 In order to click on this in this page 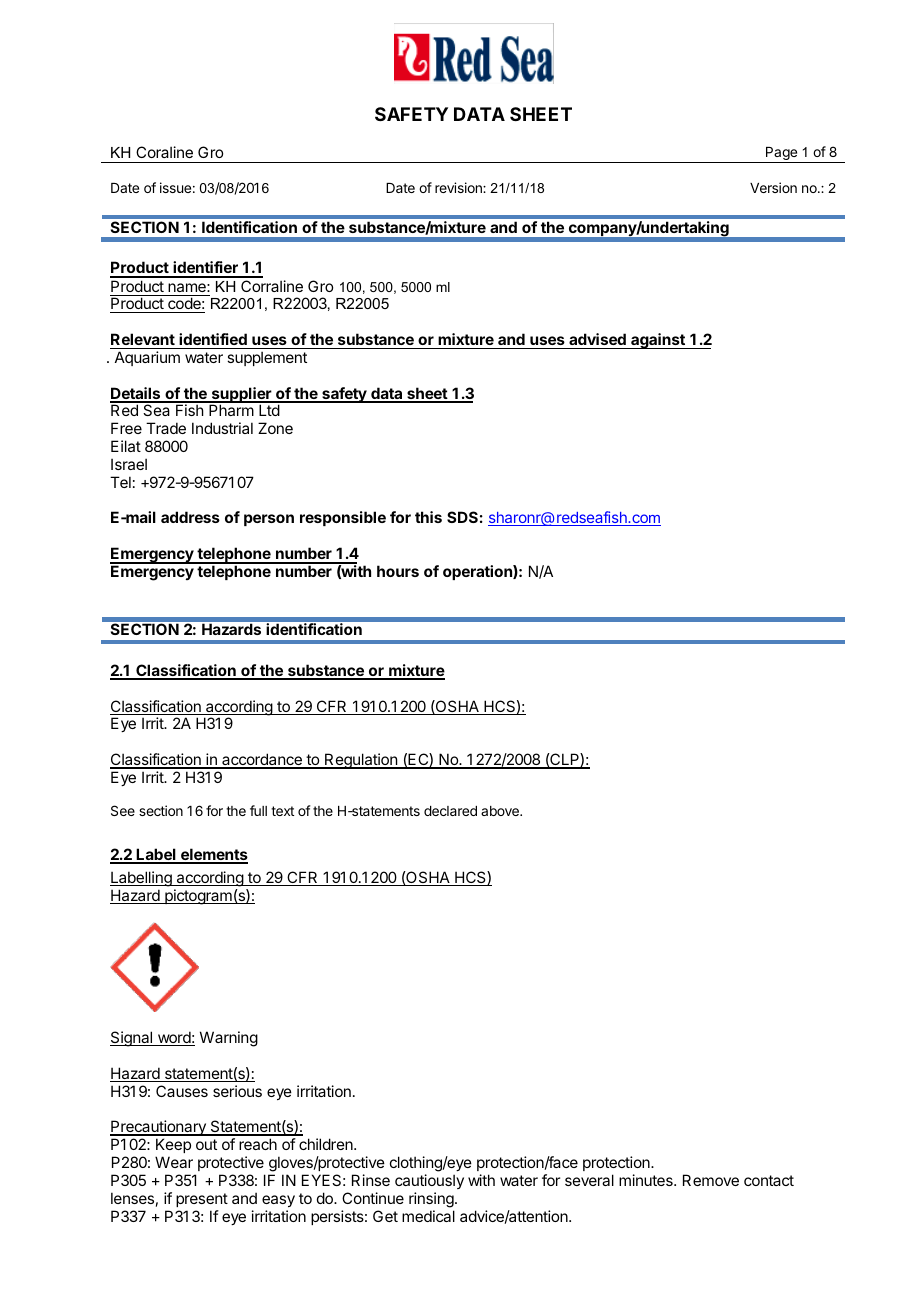, I will do `click(428, 517)`.
